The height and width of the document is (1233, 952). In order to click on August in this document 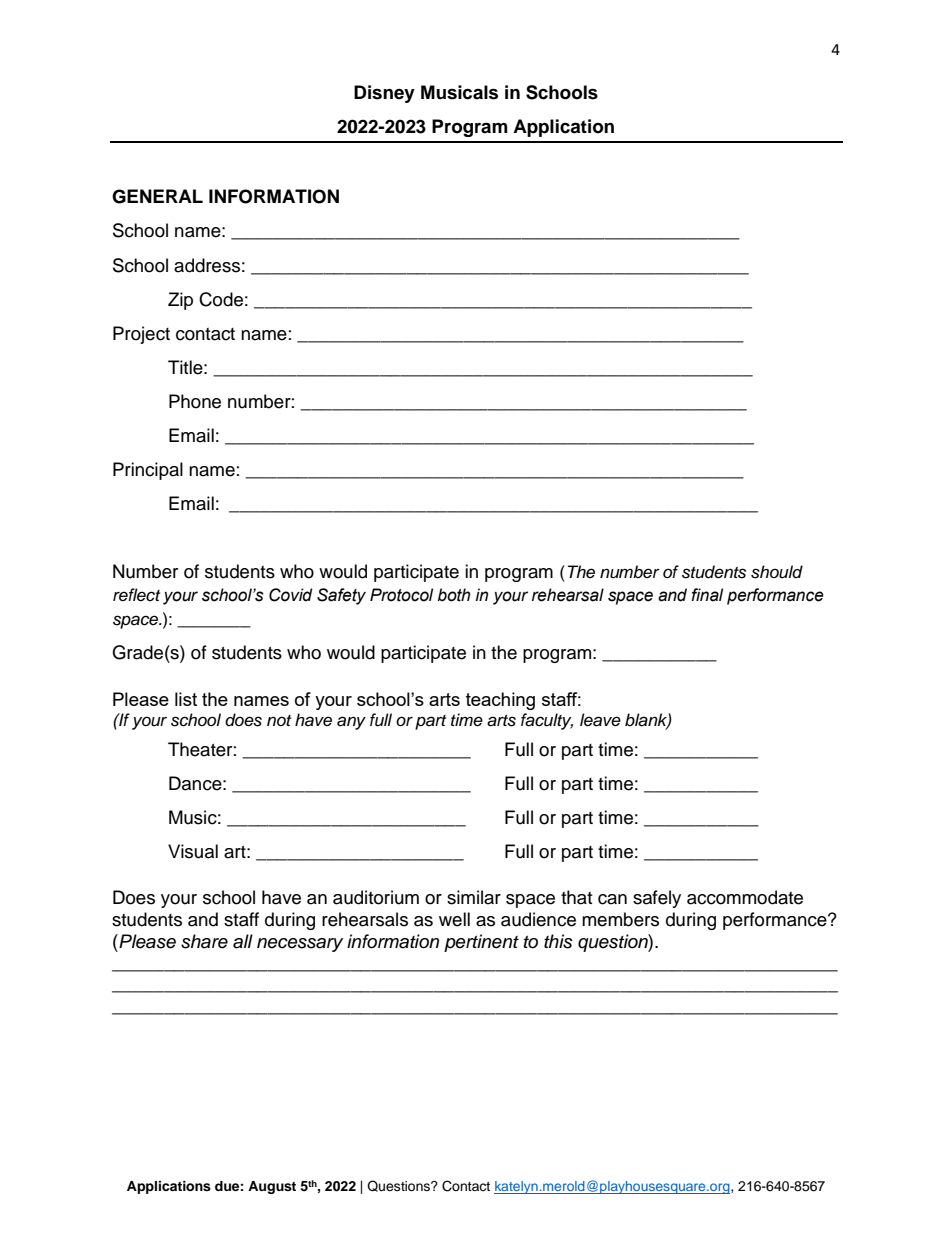, I will do `click(272, 1187)`.
